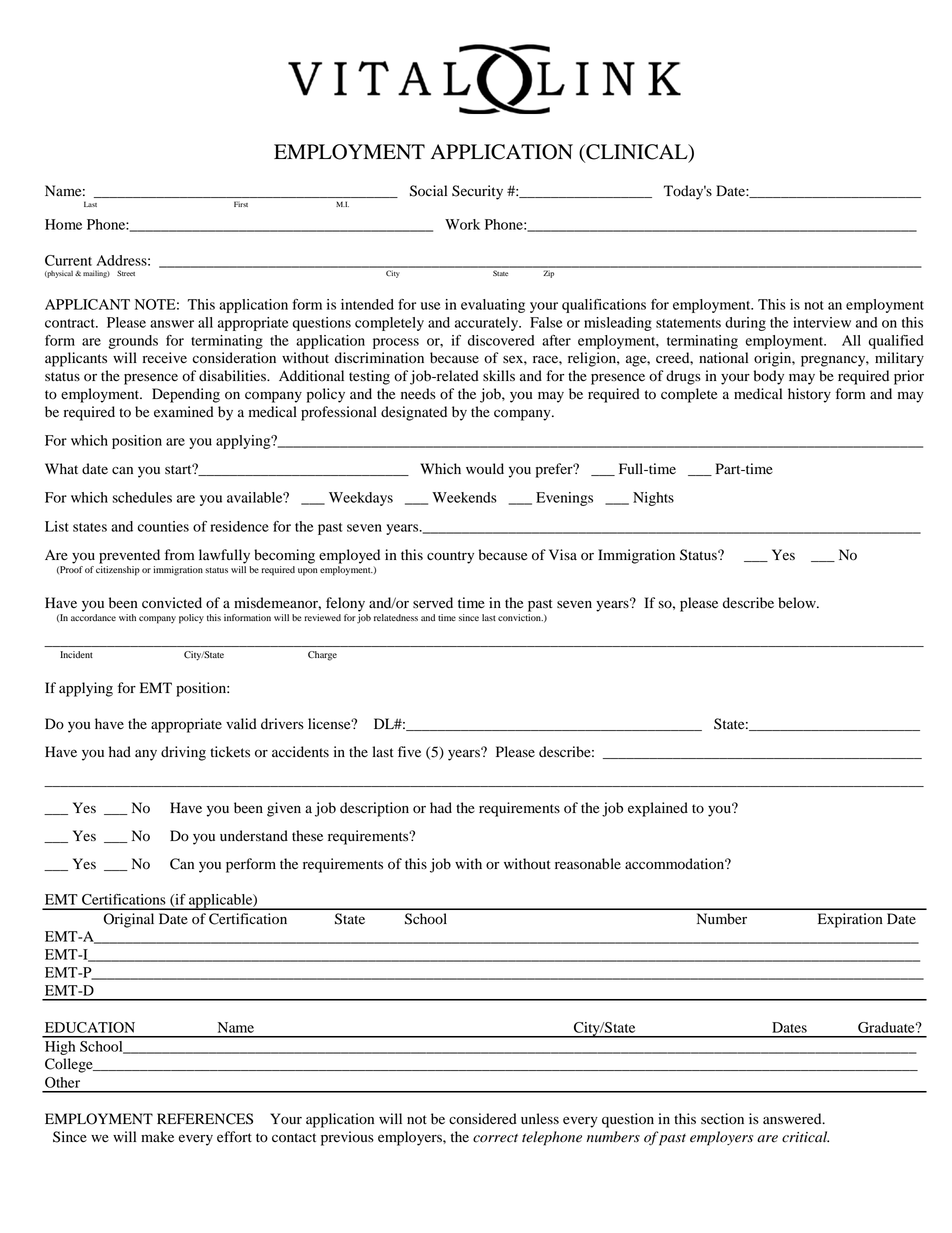  I want to click on considered, so click(483, 1119).
